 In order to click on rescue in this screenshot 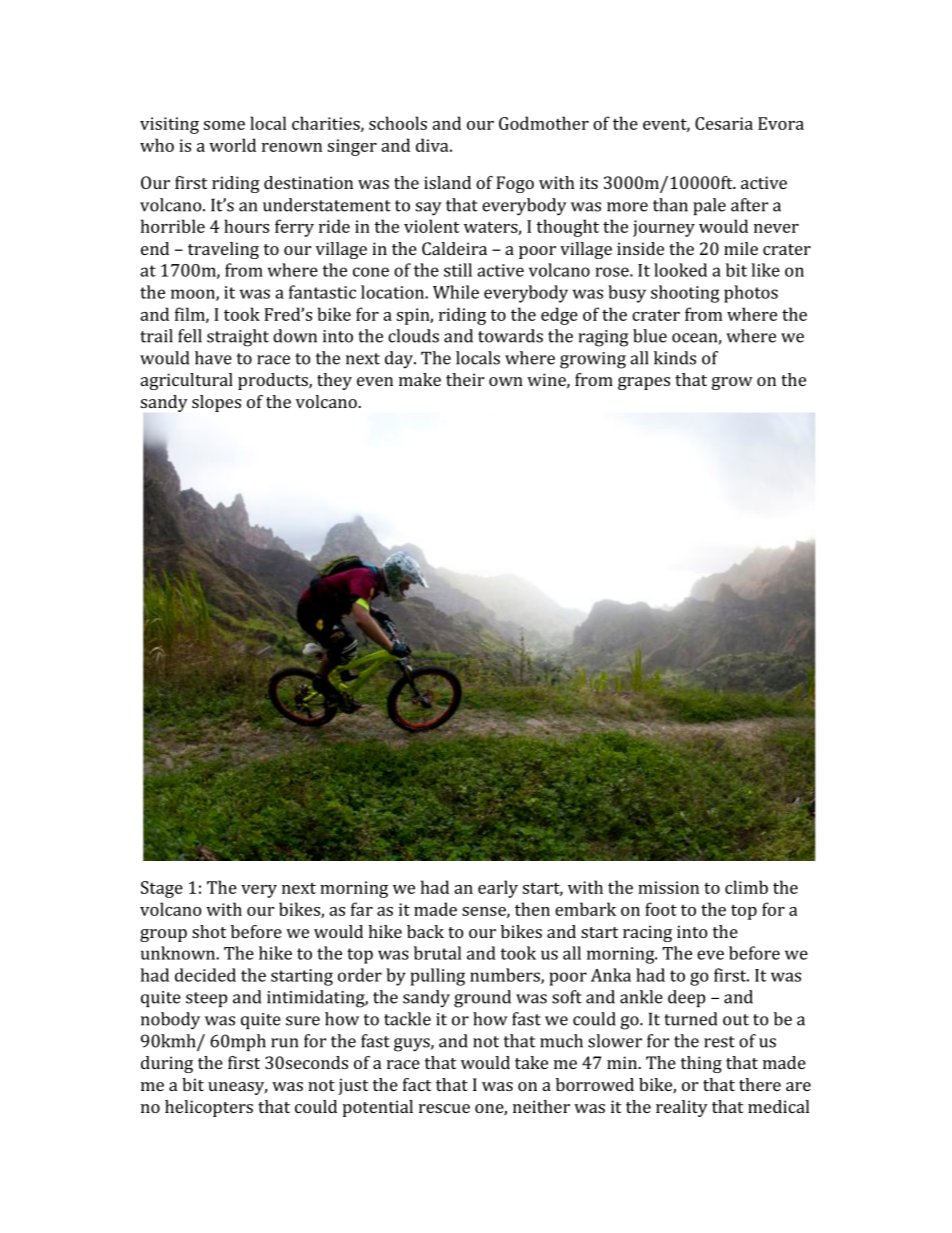, I will do `click(444, 1108)`.
